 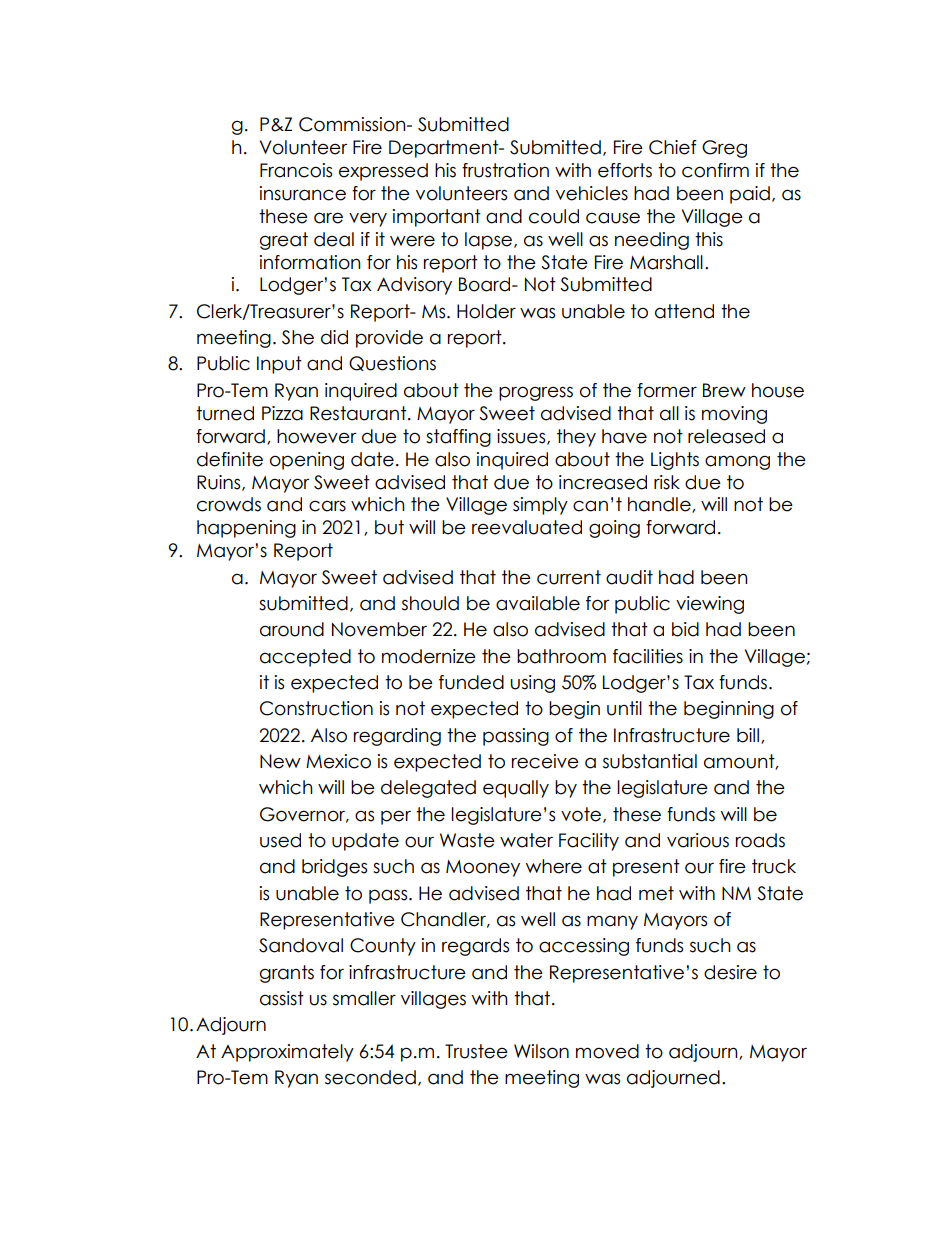 I want to click on frustration, so click(x=505, y=170).
